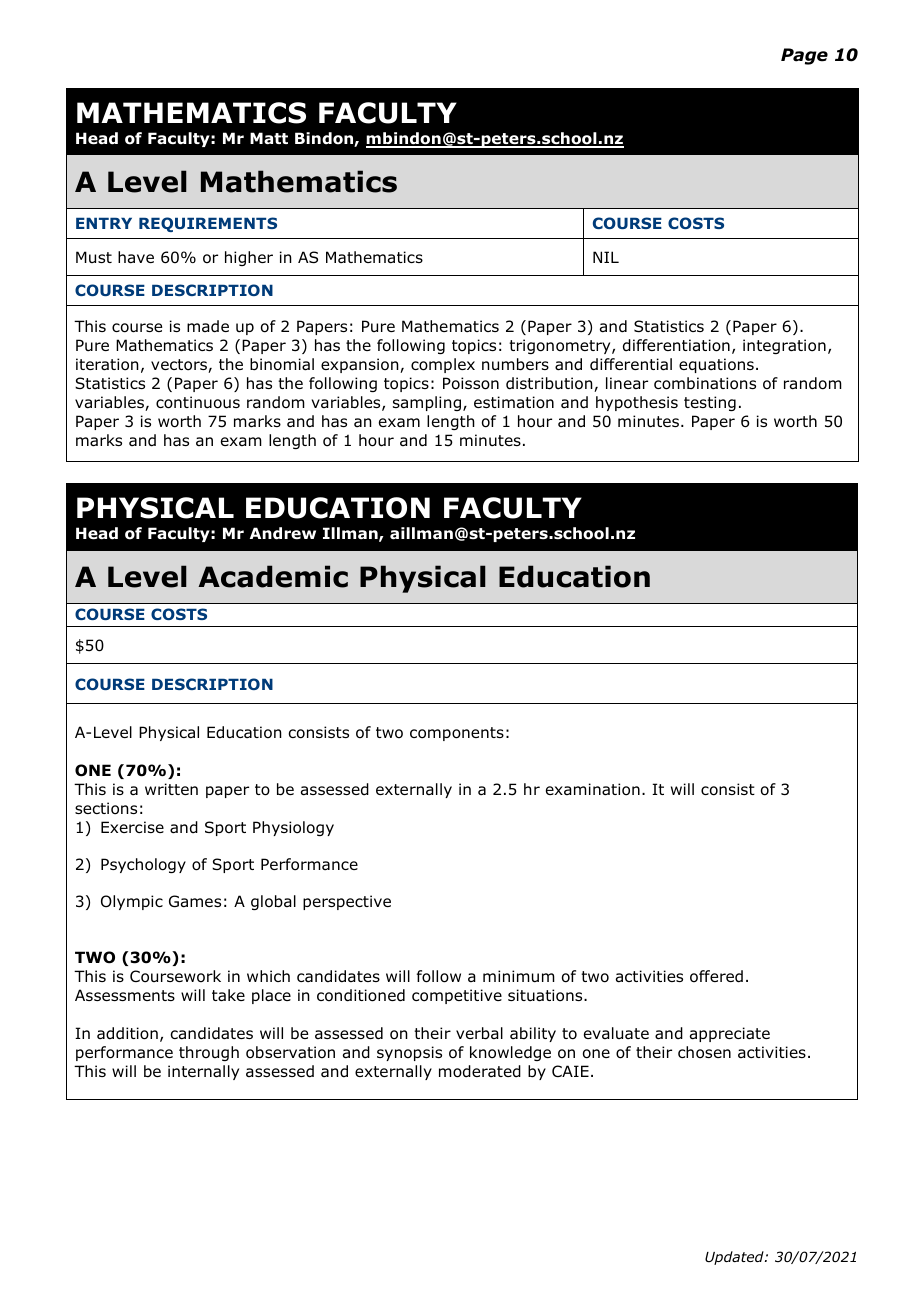 This page has width=924, height=1308. What do you see at coordinates (269, 138) in the page?
I see `Matt` at bounding box center [269, 138].
